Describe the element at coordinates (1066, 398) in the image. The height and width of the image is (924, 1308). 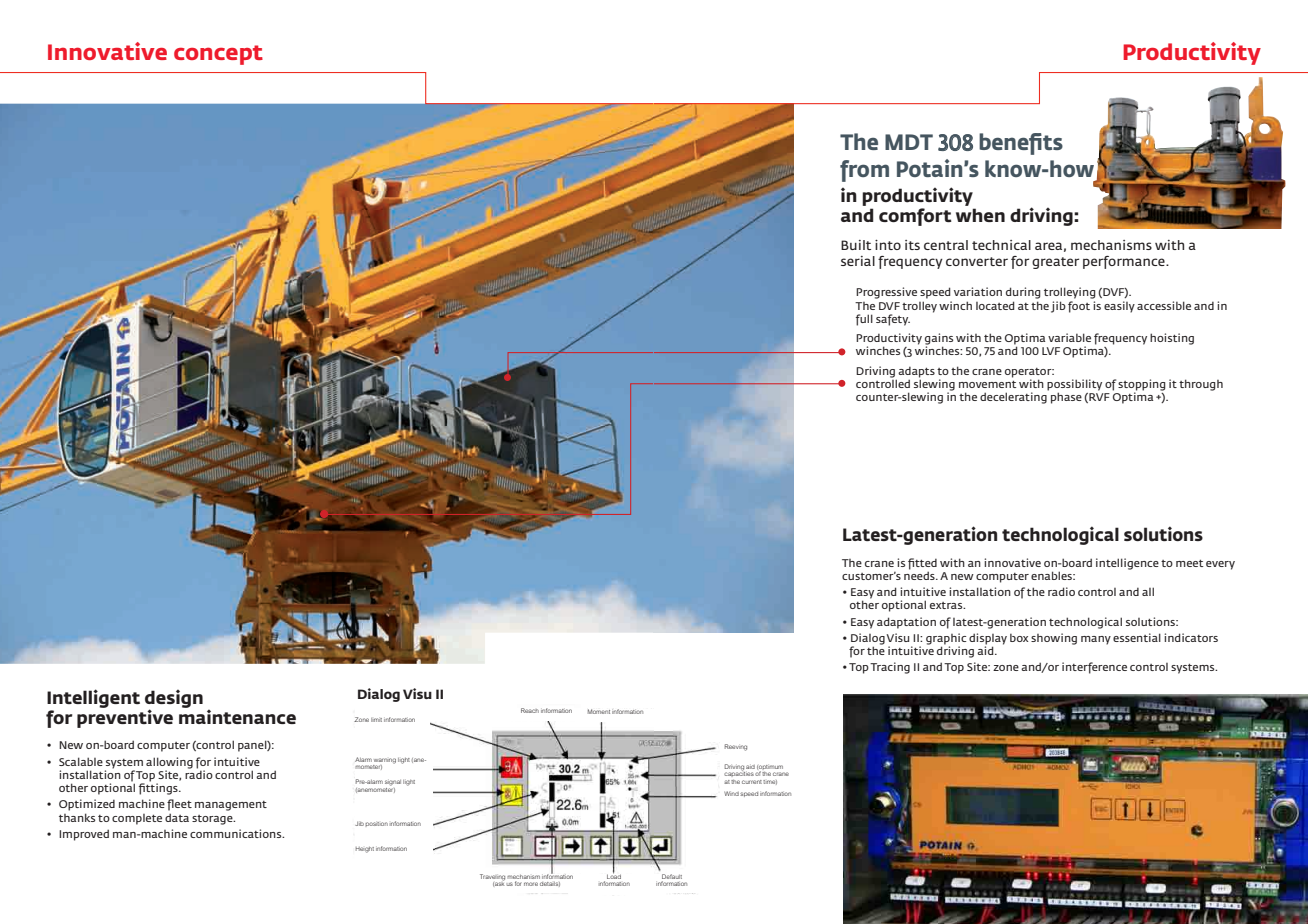
I see `phase` at that location.
